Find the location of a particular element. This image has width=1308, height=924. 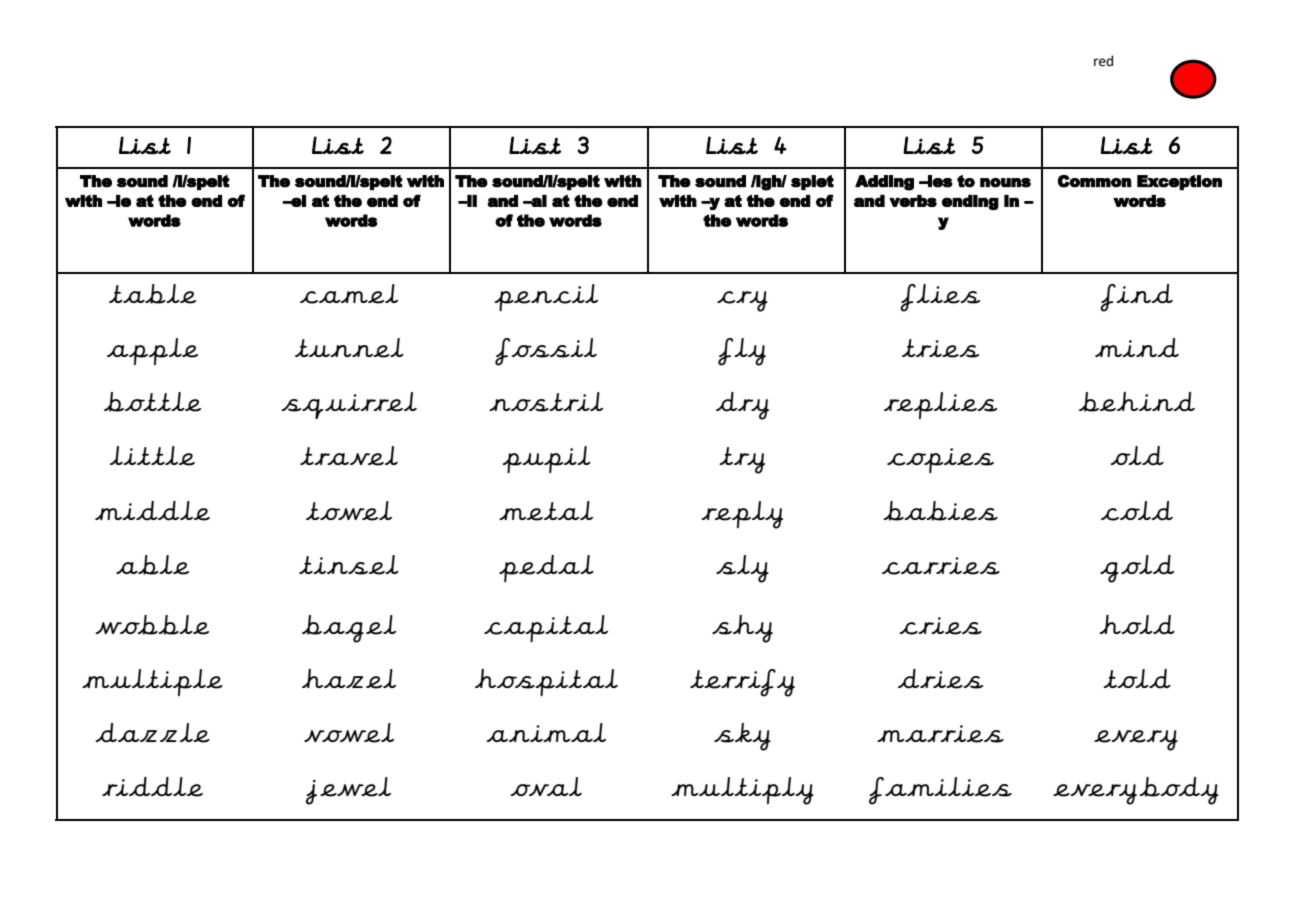

pencil is located at coordinates (546, 297).
